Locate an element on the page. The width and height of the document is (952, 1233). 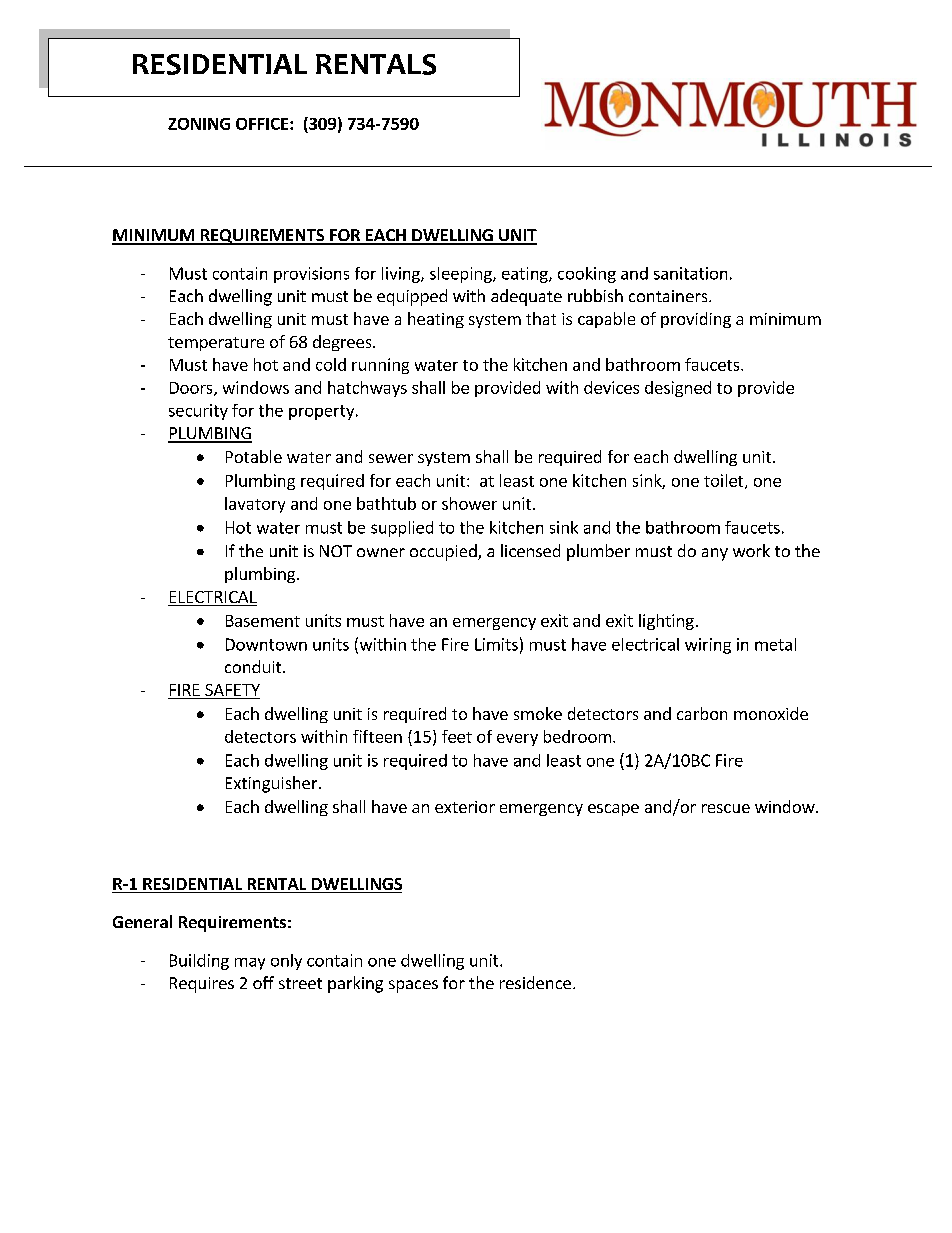
carbon is located at coordinates (702, 713).
